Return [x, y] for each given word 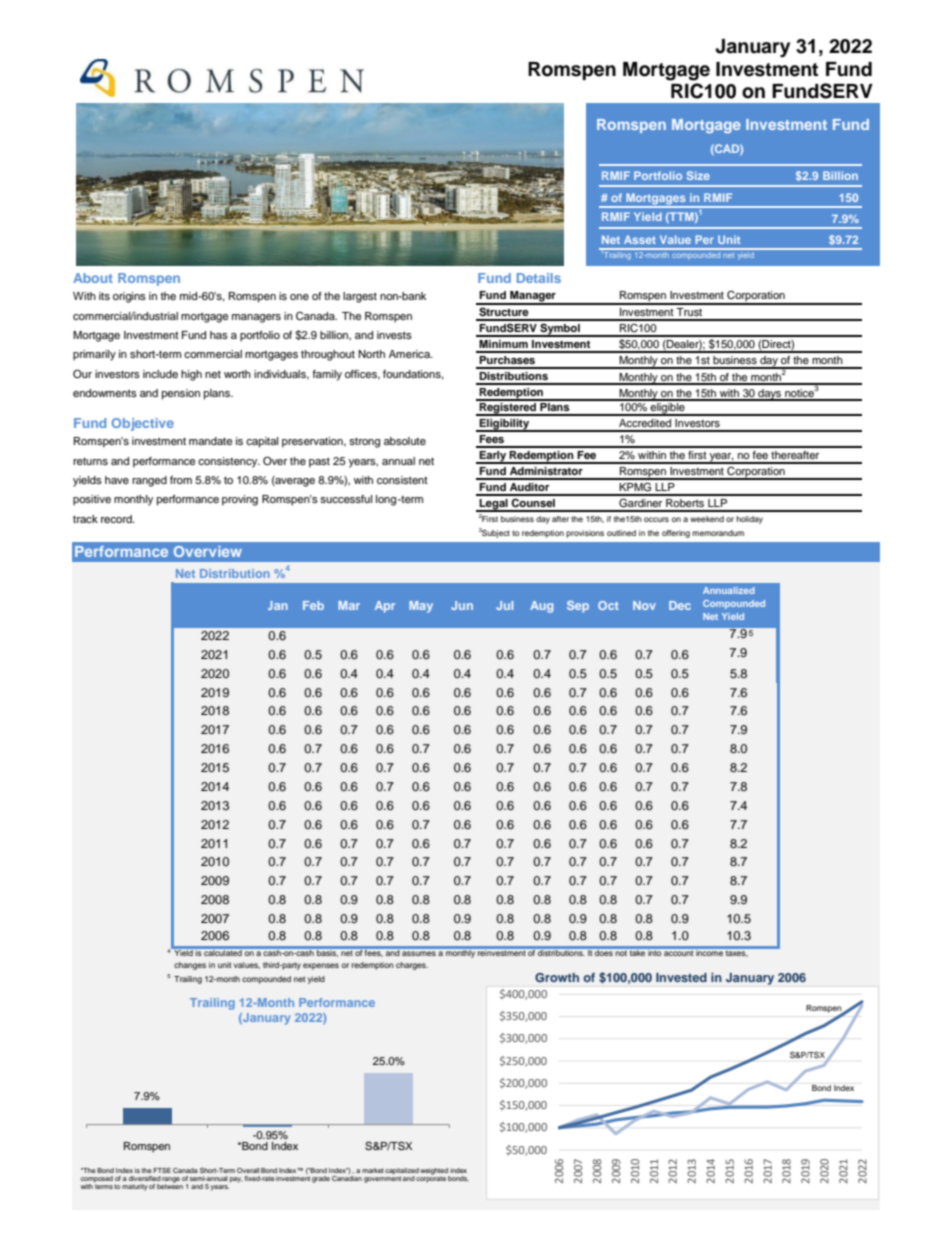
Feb [313, 605]
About [93, 278]
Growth [557, 977]
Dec [680, 605]
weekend [707, 519]
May [421, 607]
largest [360, 297]
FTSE [162, 1170]
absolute [405, 441]
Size [698, 175]
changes [190, 966]
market [373, 1170]
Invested [681, 977]
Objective [143, 424]
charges [412, 966]
